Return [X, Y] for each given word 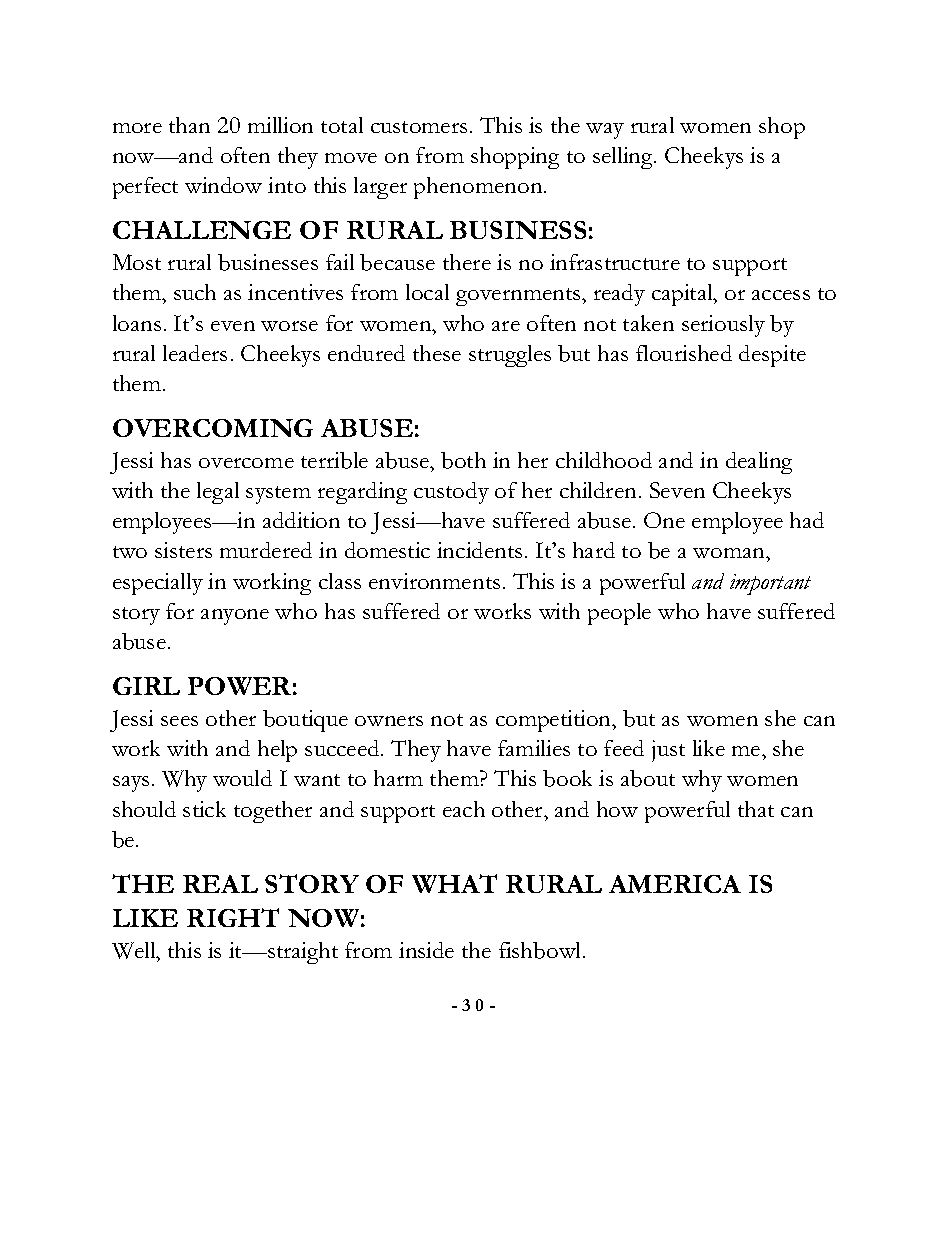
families [534, 748]
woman [730, 553]
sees [179, 721]
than [189, 125]
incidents [479, 550]
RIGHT [233, 917]
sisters [183, 550]
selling [624, 158]
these [437, 353]
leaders [195, 353]
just [668, 751]
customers [419, 127]
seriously [723, 326]
